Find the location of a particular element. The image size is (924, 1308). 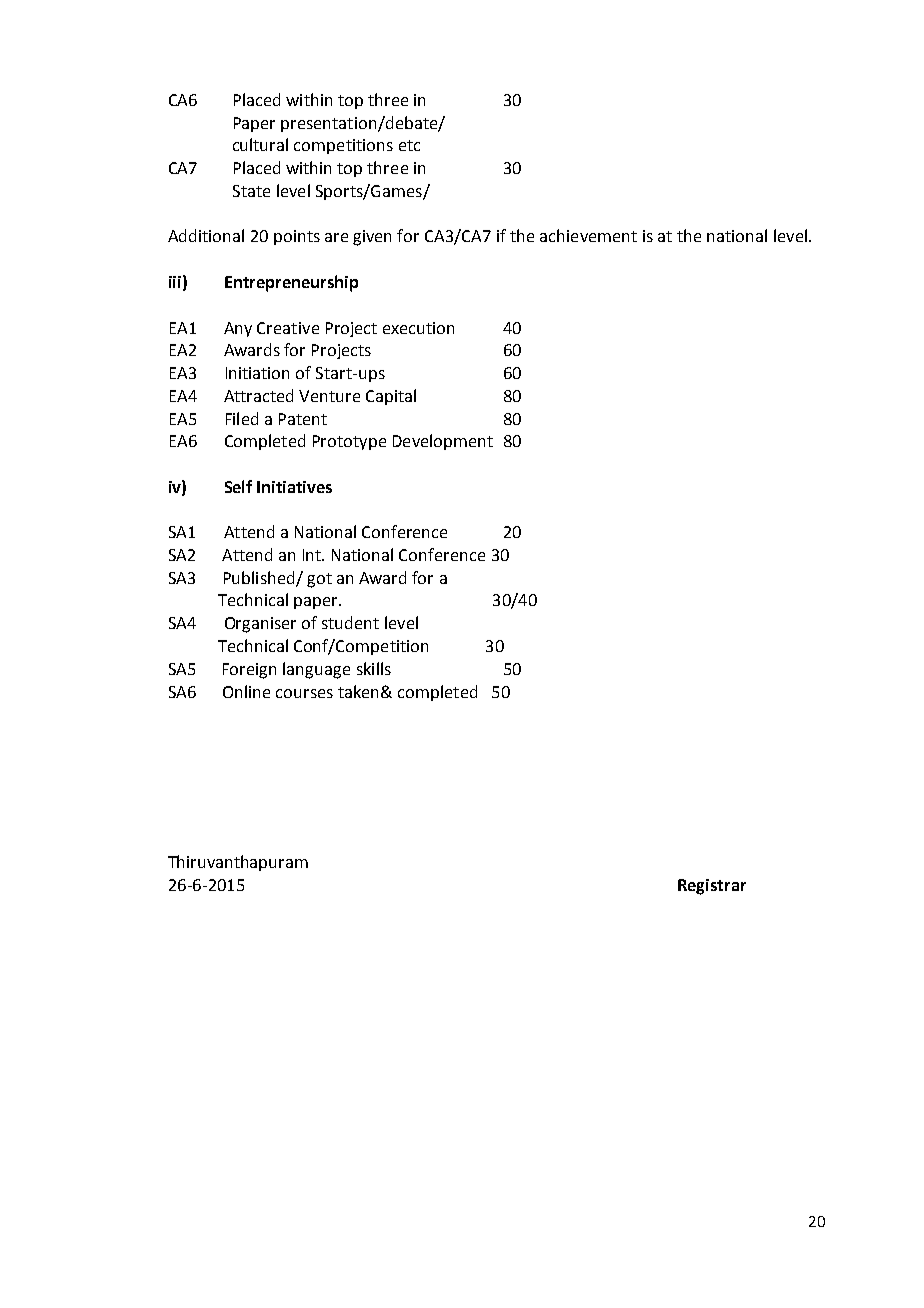

Capital is located at coordinates (391, 397).
